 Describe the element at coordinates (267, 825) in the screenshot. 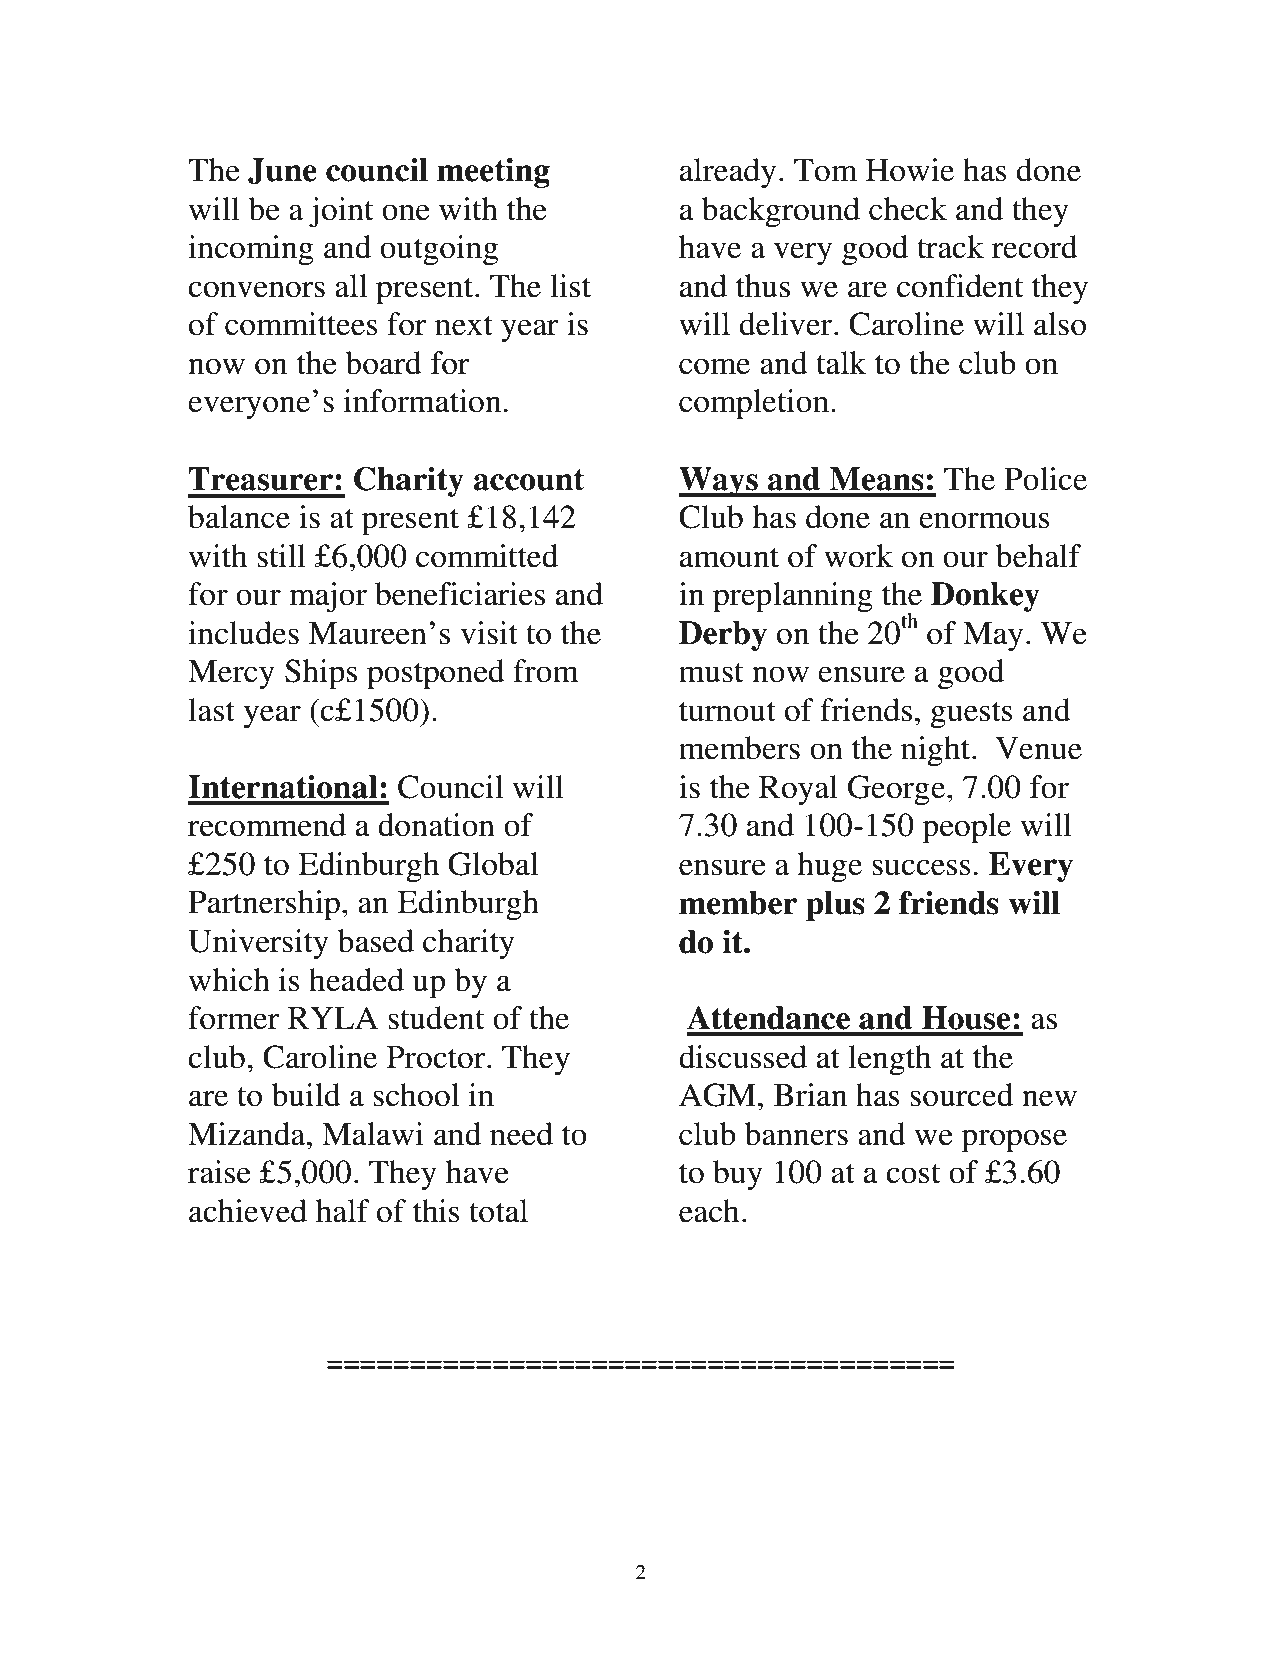

I see `recommend` at that location.
